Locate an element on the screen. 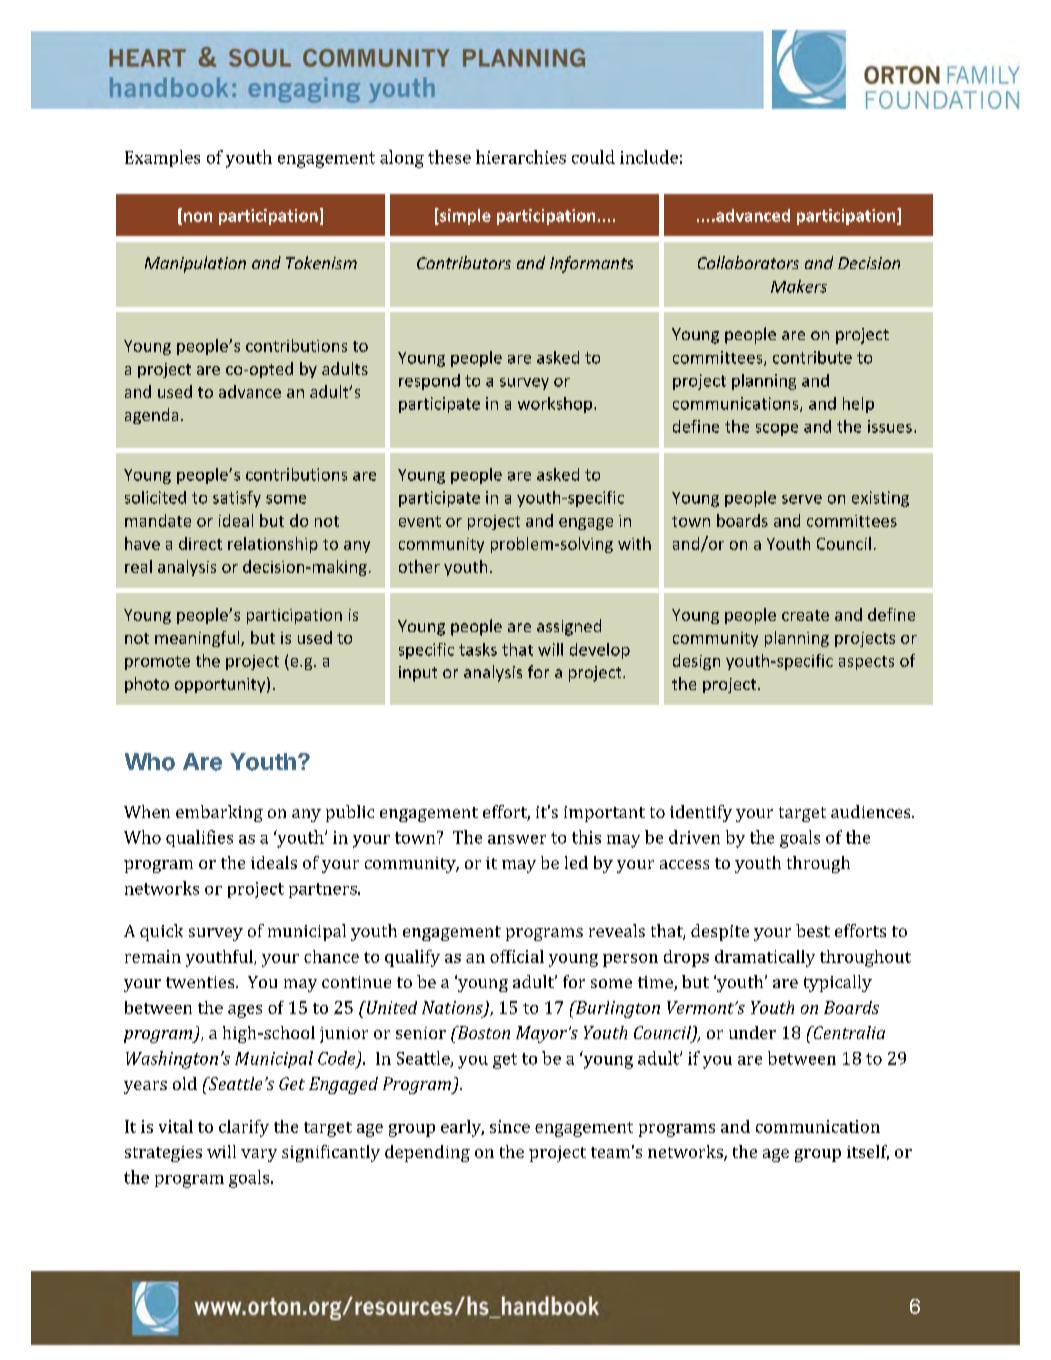 The width and height of the screenshot is (1051, 1360). clarify is located at coordinates (244, 1128).
